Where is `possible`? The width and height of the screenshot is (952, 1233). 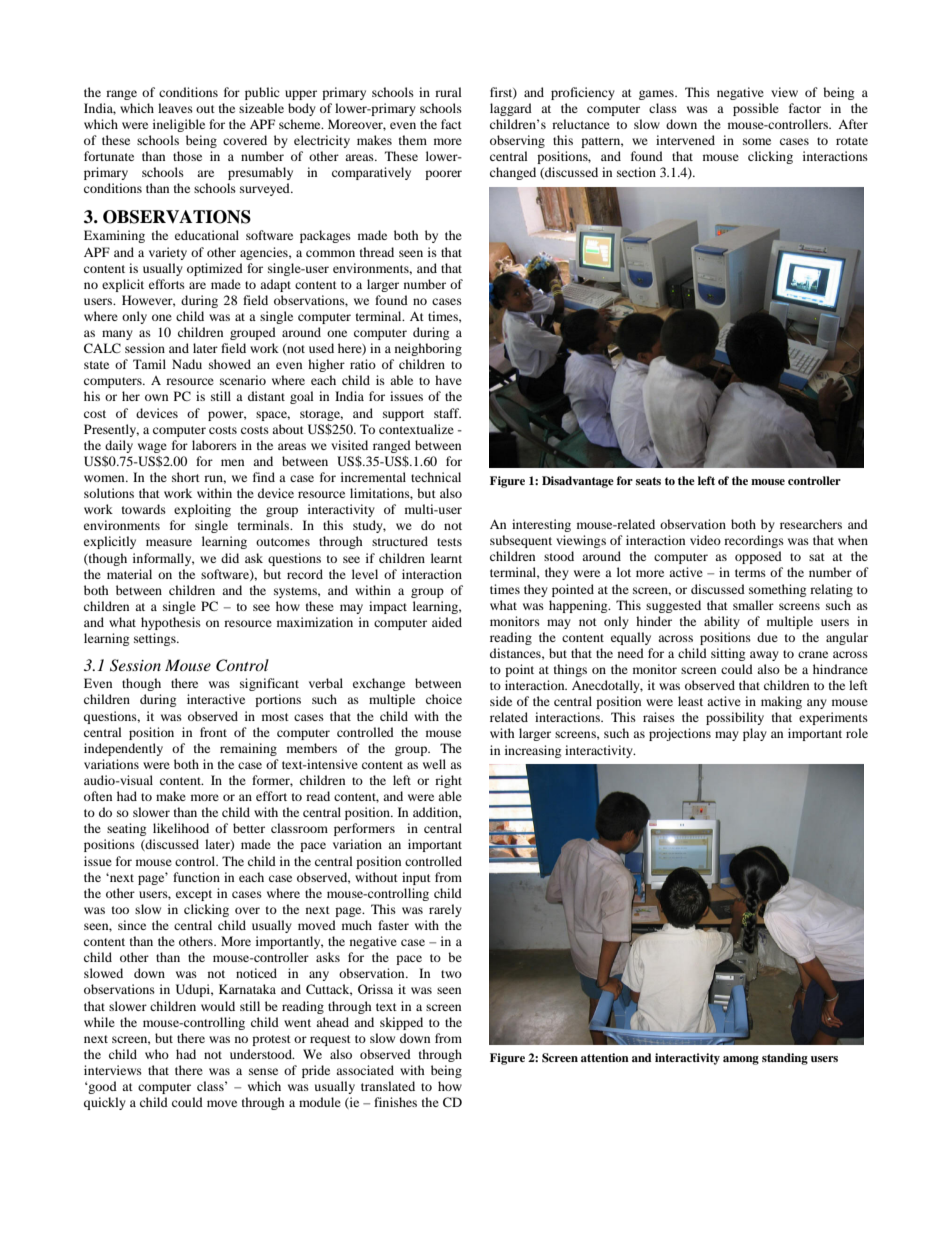 possible is located at coordinates (756, 109).
